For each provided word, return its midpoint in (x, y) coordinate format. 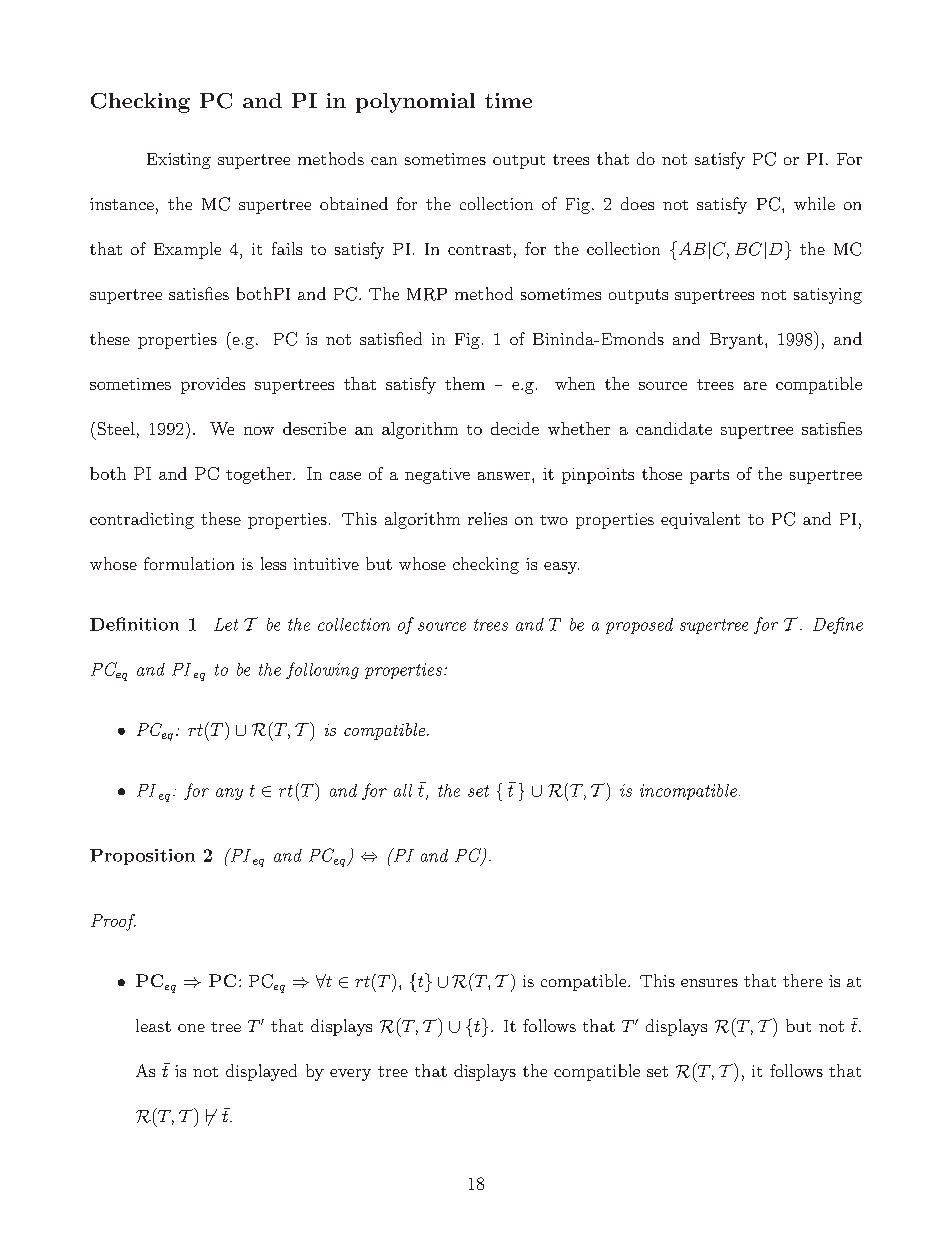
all (403, 790)
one (191, 1028)
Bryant (736, 341)
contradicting (142, 520)
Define (838, 625)
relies (487, 518)
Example (187, 250)
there (803, 980)
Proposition (142, 857)
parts (709, 476)
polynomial (415, 103)
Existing (179, 161)
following (322, 670)
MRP (427, 294)
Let (226, 624)
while (814, 203)
